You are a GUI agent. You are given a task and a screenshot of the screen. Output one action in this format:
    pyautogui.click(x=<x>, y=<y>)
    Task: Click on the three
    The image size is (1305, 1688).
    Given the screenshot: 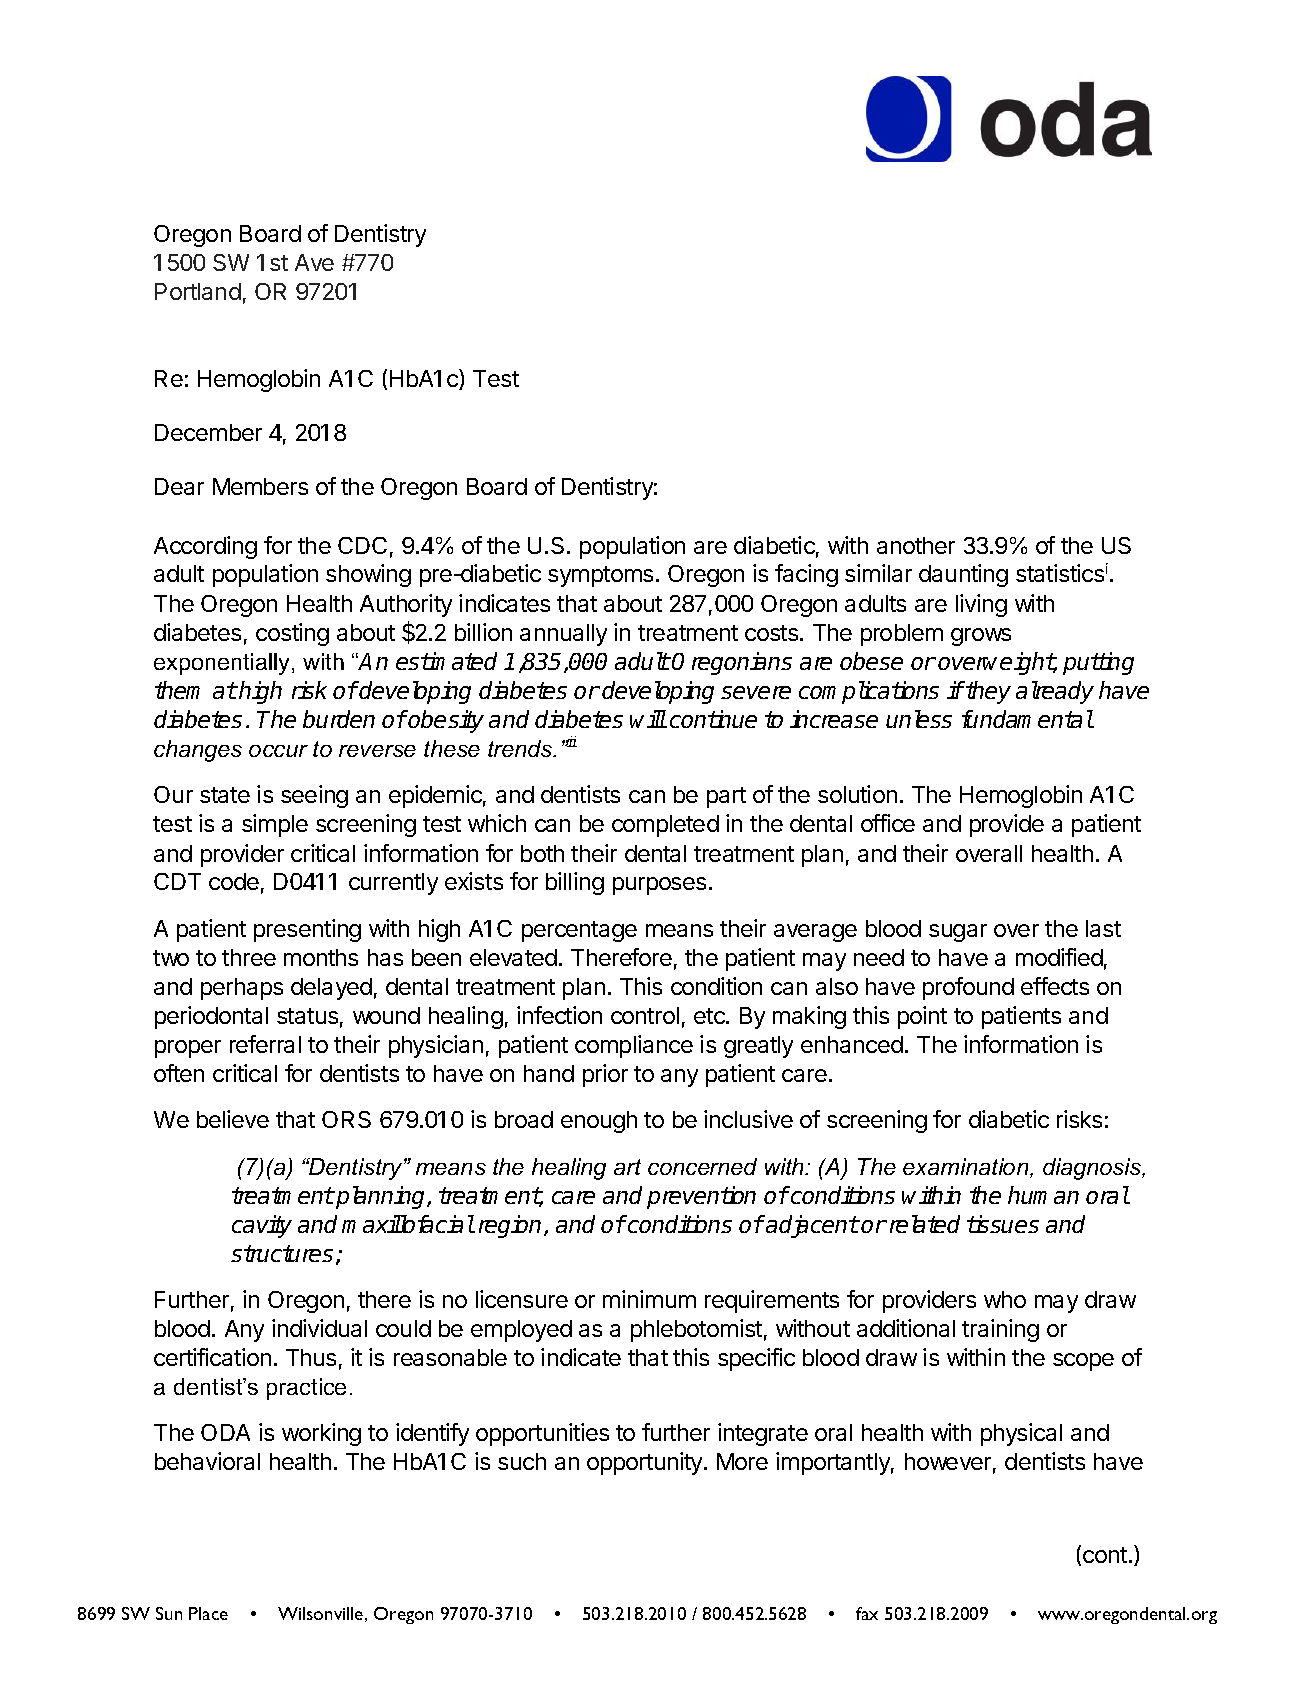 What is the action you would take?
    pyautogui.click(x=249, y=957)
